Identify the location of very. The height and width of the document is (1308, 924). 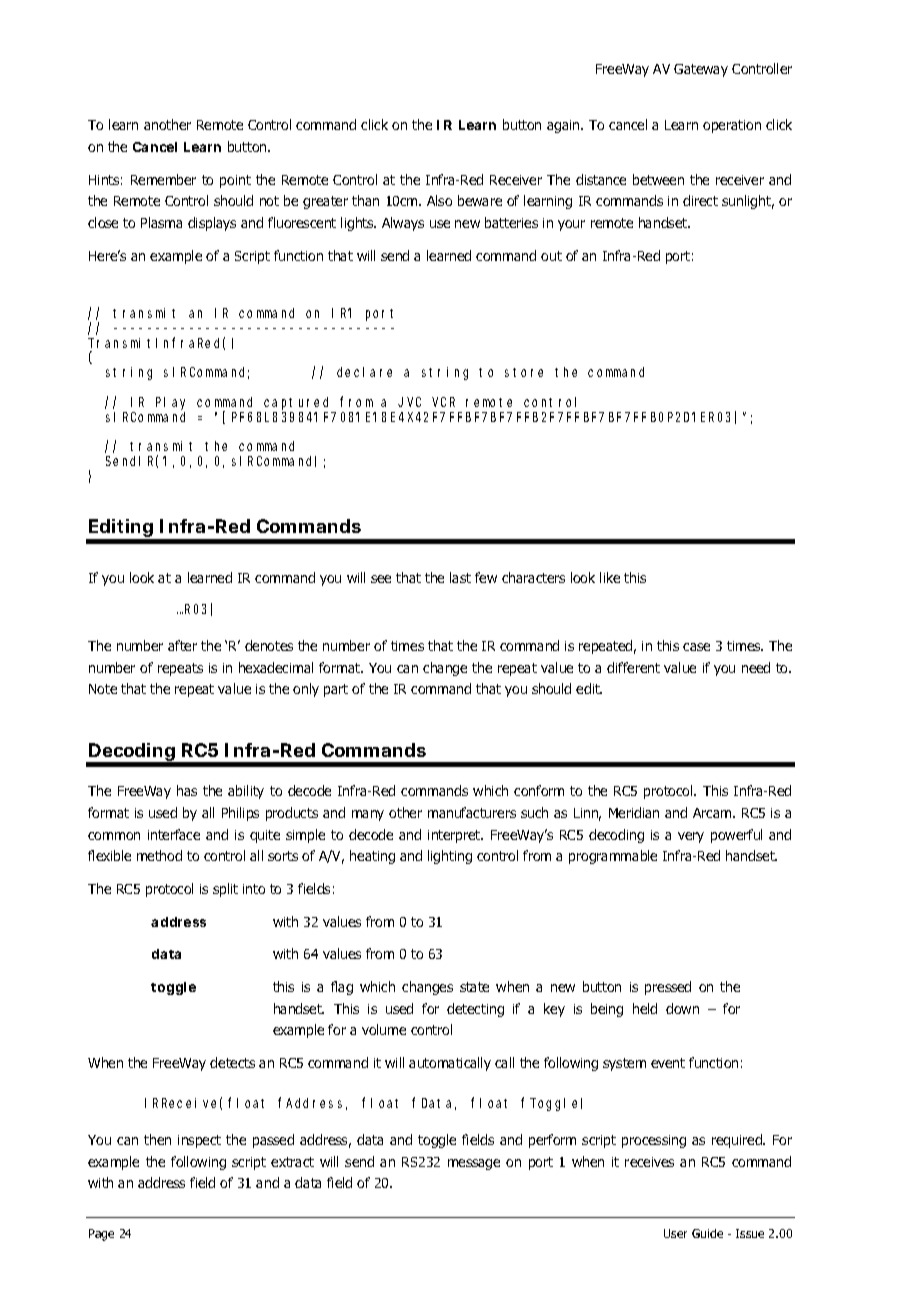
(691, 837).
